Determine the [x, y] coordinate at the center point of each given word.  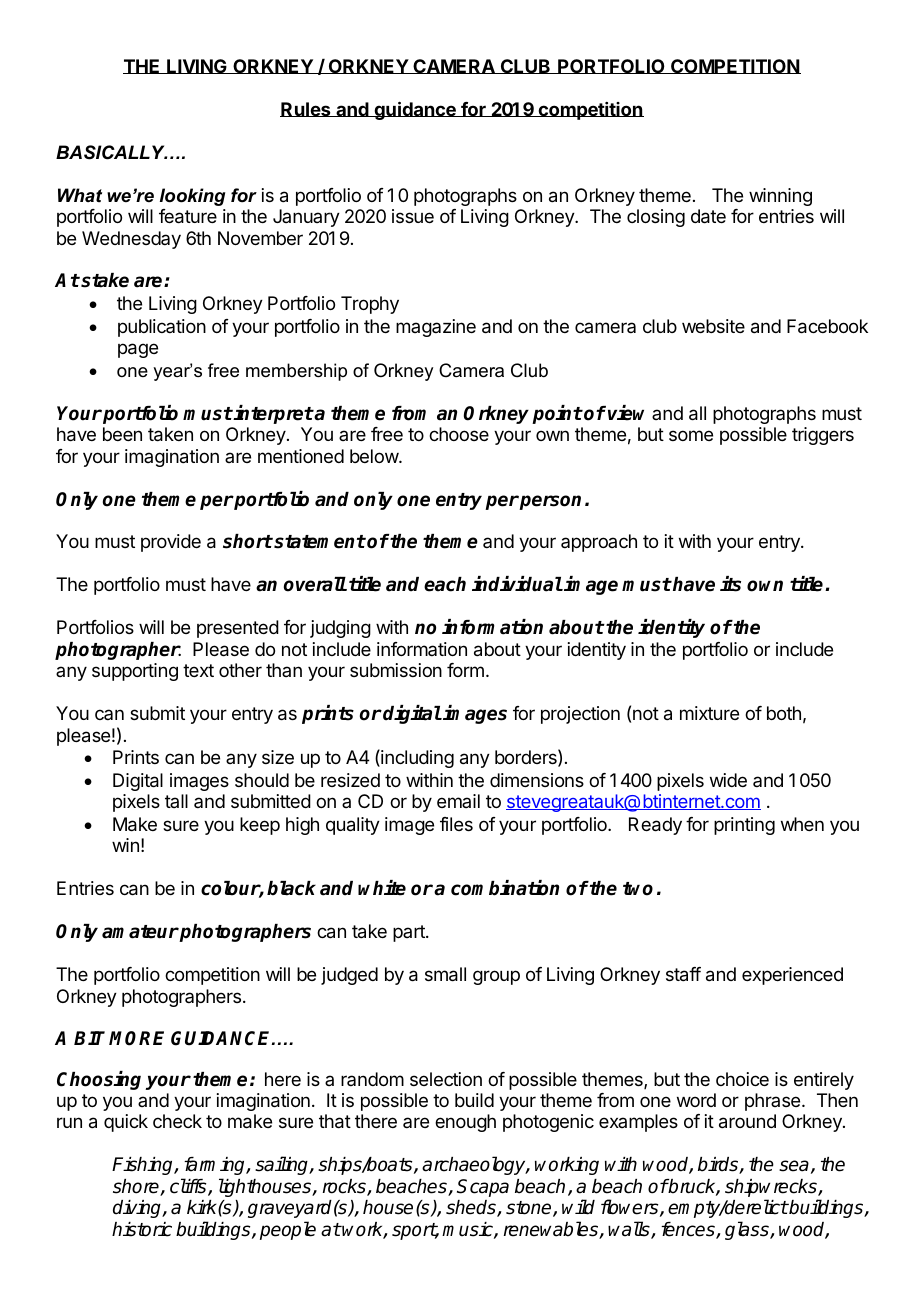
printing [744, 826]
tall [176, 801]
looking [192, 197]
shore [137, 1187]
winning [780, 197]
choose [459, 434]
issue [413, 216]
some [691, 435]
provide [171, 543]
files [456, 824]
